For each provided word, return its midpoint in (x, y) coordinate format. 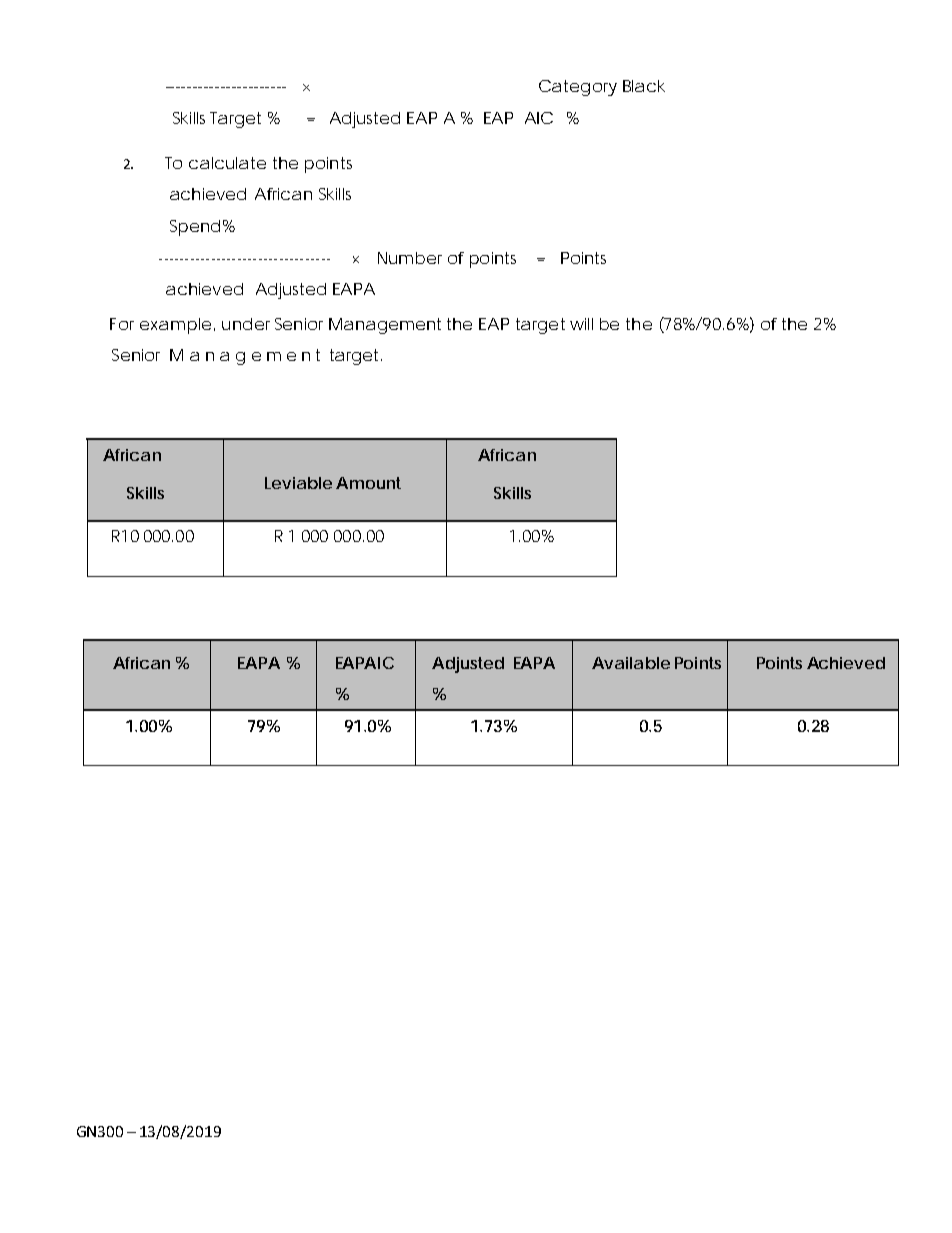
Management (385, 326)
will (581, 324)
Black (644, 86)
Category (578, 88)
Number (410, 258)
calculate (227, 163)
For (122, 324)
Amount (368, 483)
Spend (195, 228)
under (246, 324)
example (175, 326)
